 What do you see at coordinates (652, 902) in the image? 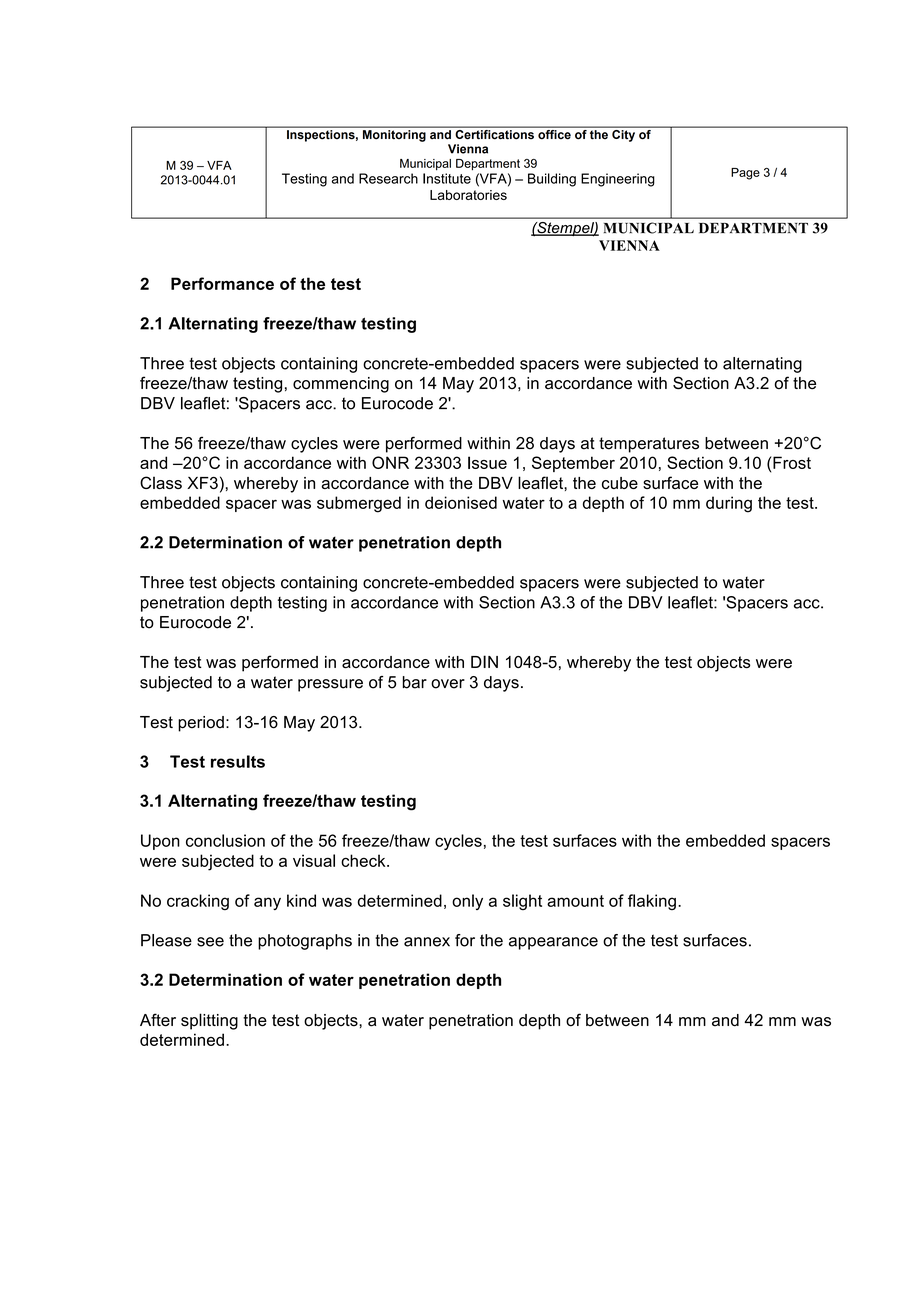
I see `flaking` at bounding box center [652, 902].
